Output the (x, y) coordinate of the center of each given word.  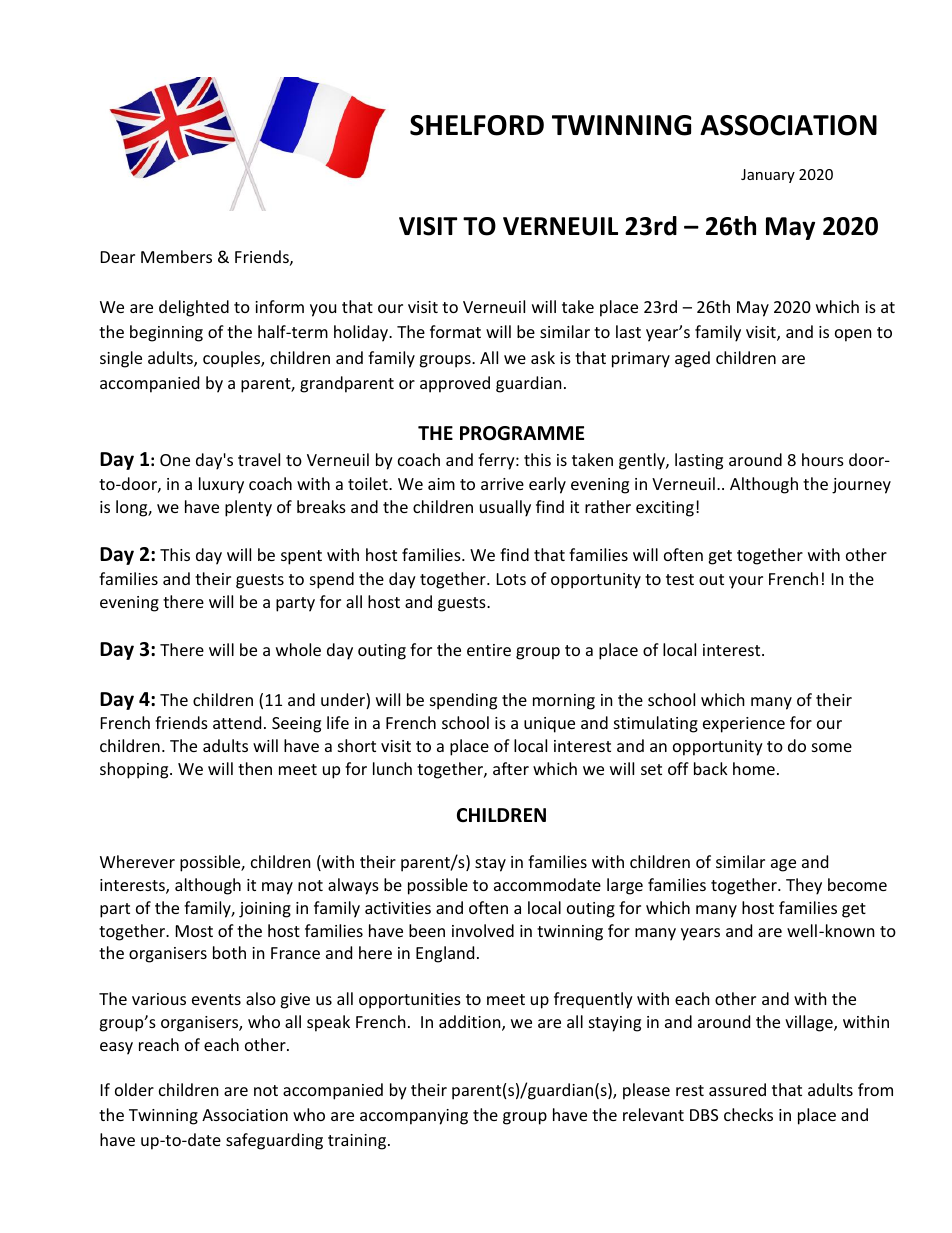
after (511, 768)
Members (176, 256)
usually (505, 508)
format (455, 331)
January (768, 176)
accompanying (414, 1117)
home (754, 768)
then (255, 768)
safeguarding (274, 1141)
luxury (221, 485)
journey (861, 486)
